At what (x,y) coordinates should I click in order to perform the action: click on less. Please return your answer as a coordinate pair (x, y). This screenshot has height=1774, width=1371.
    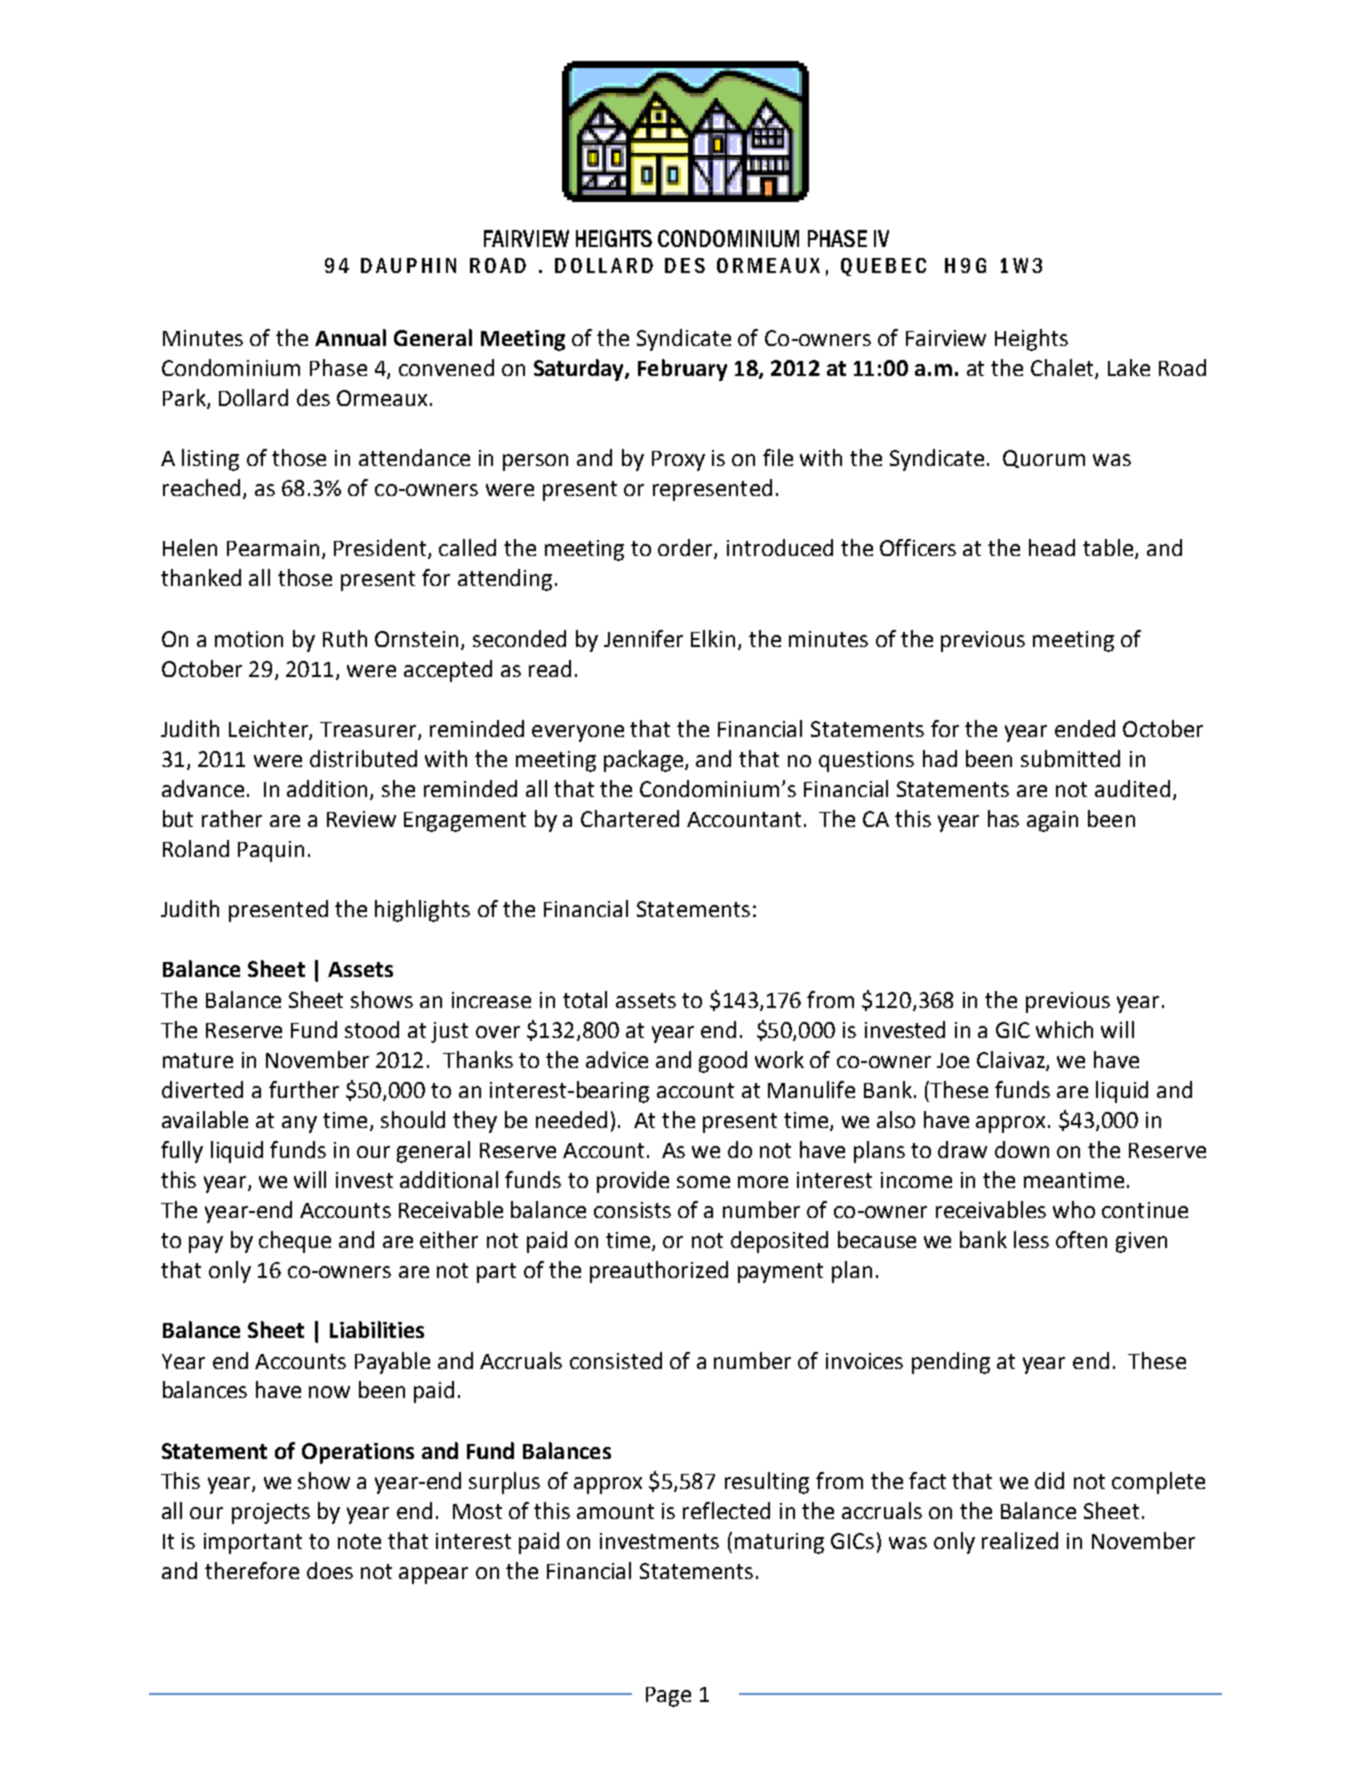
    Looking at the image, I should click on (1031, 1239).
